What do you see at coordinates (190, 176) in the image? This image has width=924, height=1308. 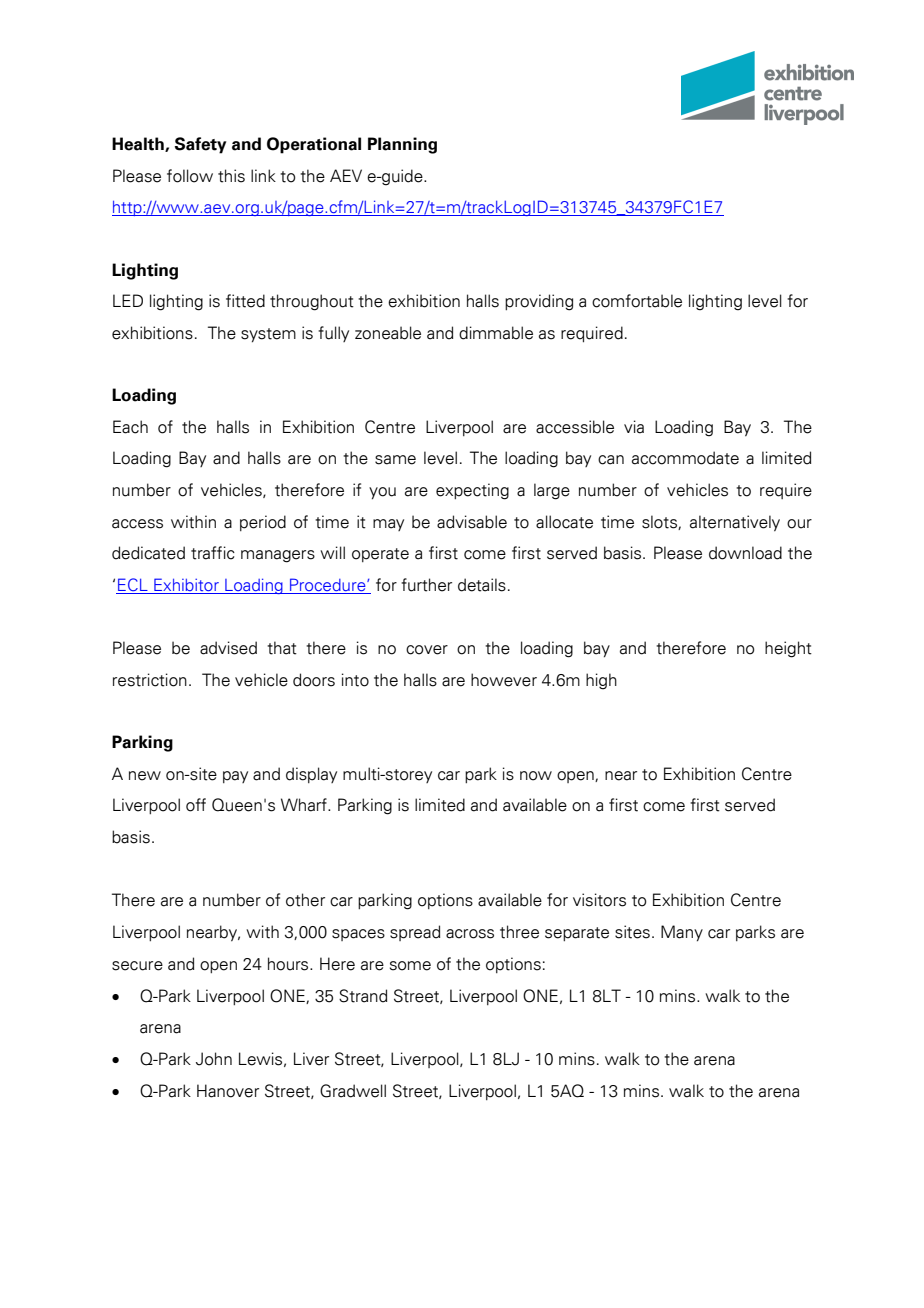 I see `follow` at bounding box center [190, 176].
